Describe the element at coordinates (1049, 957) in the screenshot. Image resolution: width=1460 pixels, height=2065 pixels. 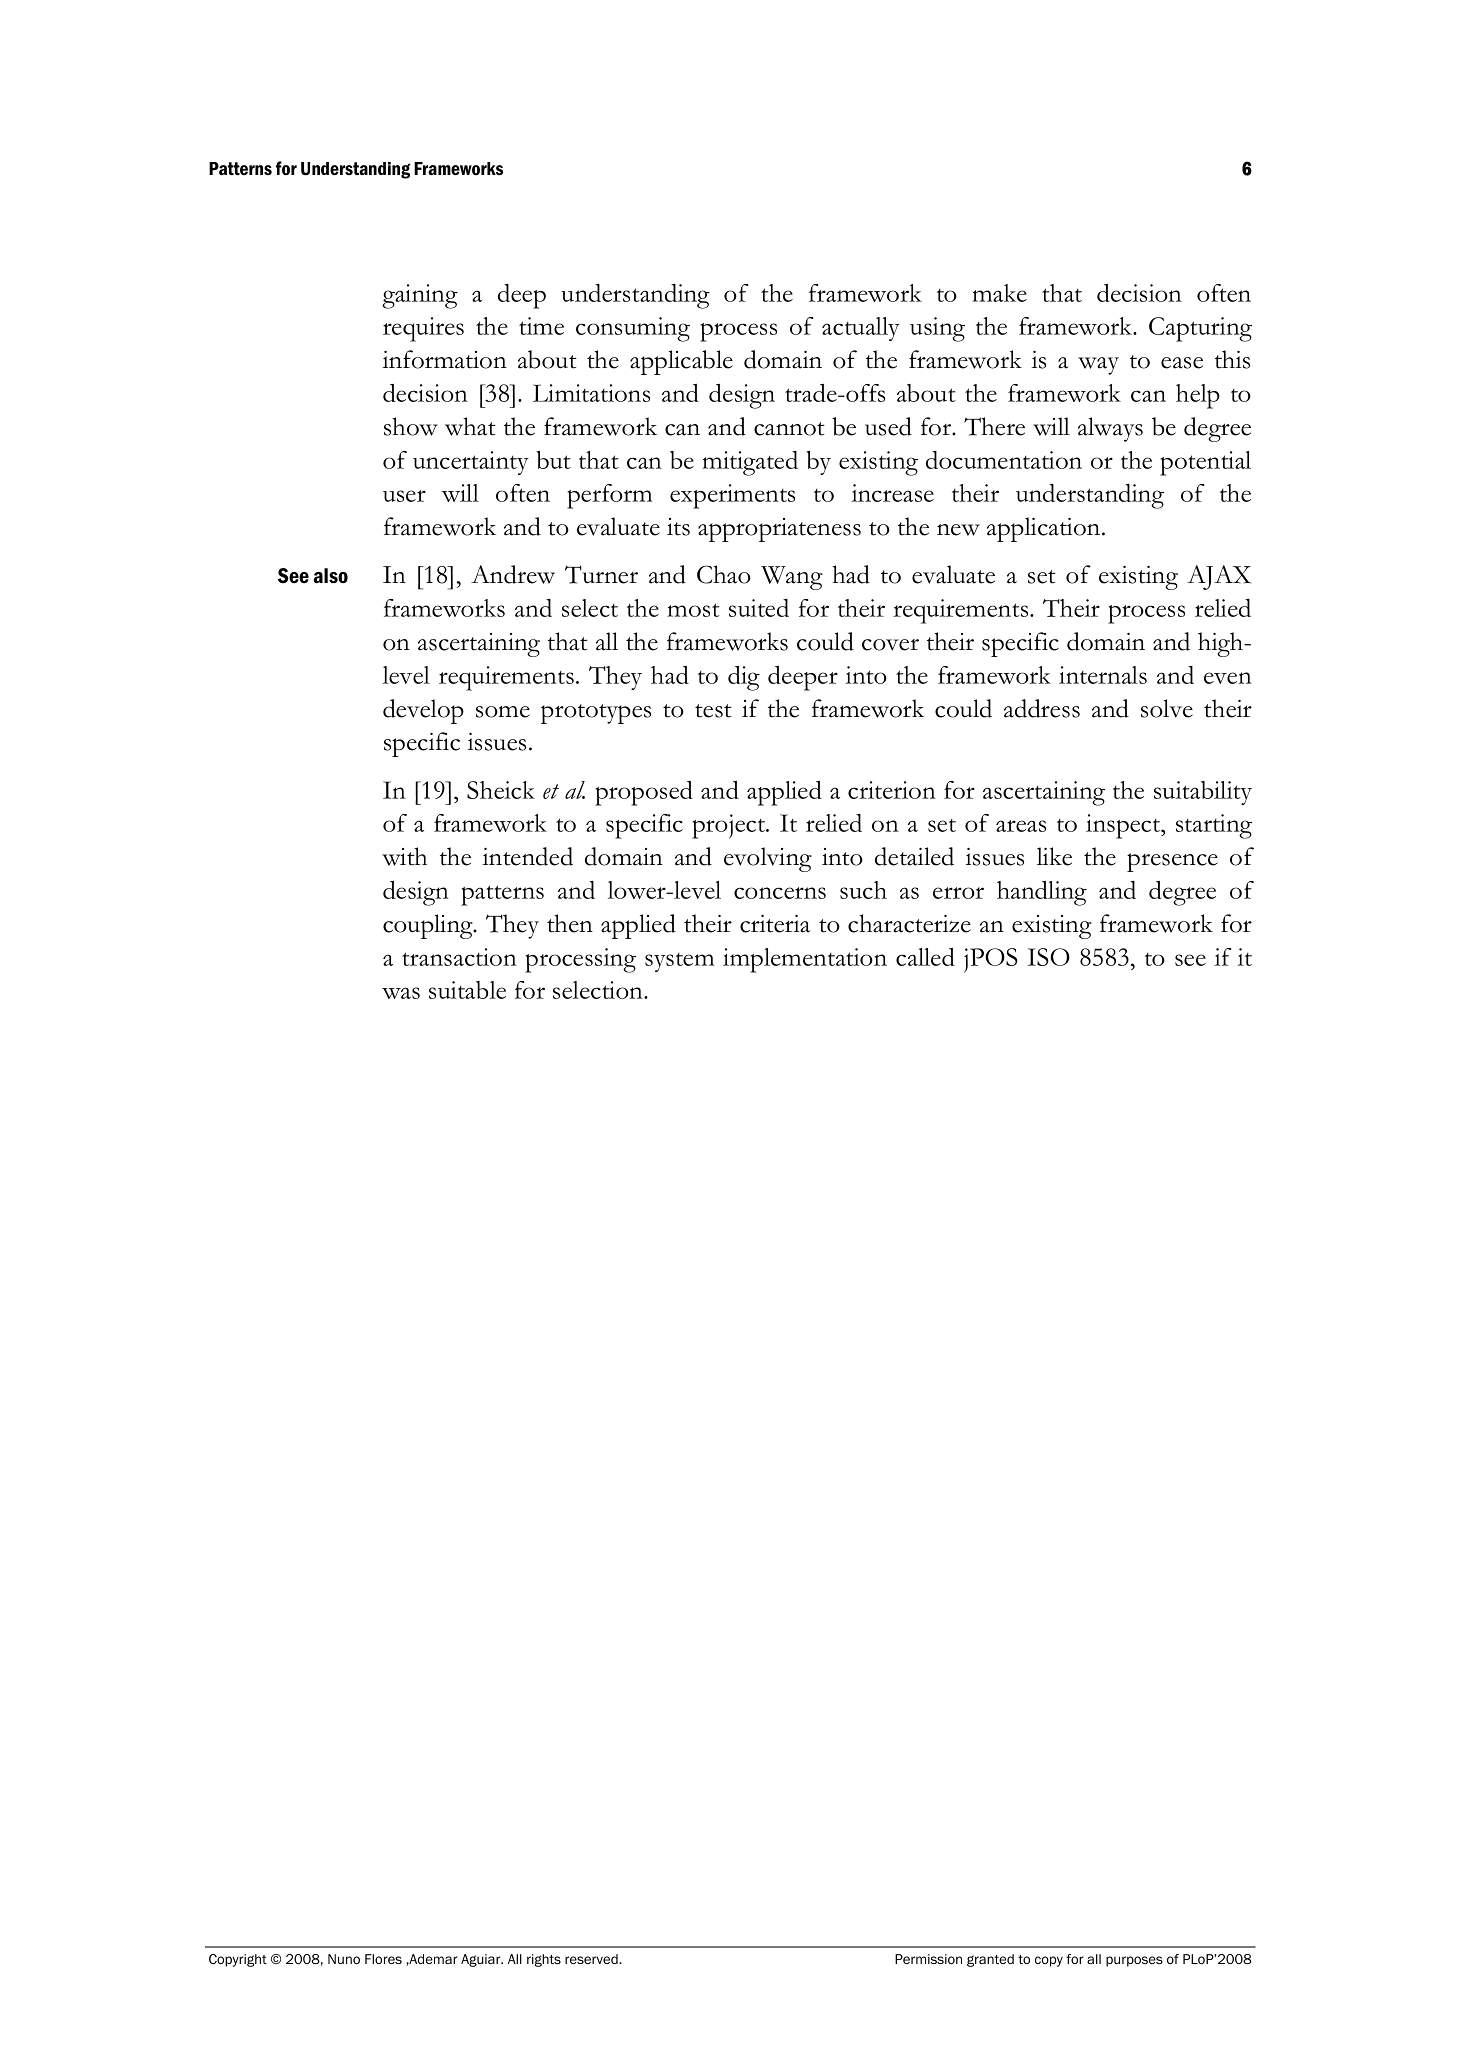
I see `ISO` at that location.
